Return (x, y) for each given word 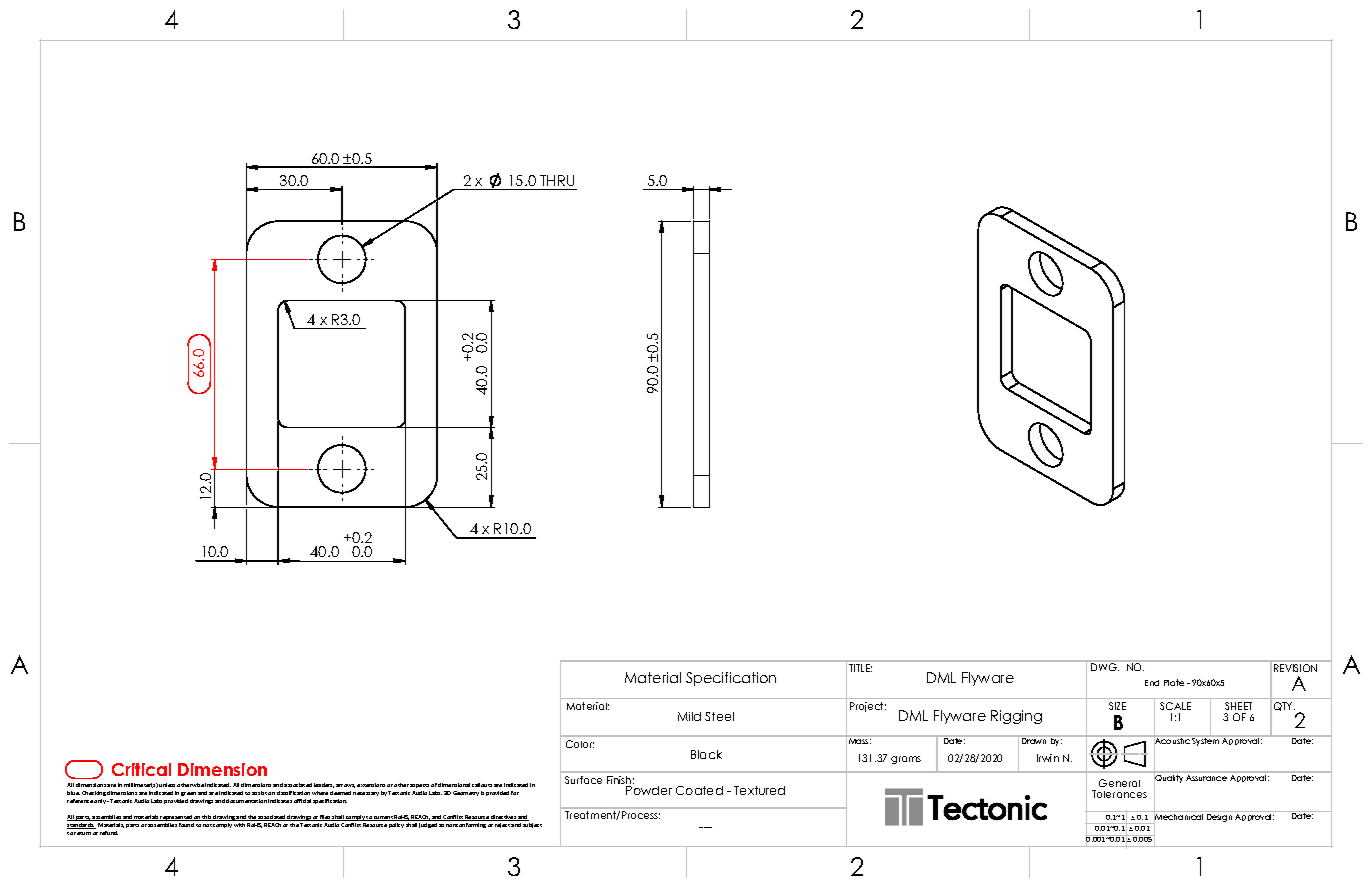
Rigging (1016, 717)
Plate (1174, 682)
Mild (689, 716)
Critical (141, 769)
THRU (557, 180)
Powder (649, 789)
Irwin (1048, 758)
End (1152, 683)
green (188, 794)
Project (868, 707)
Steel (719, 716)
